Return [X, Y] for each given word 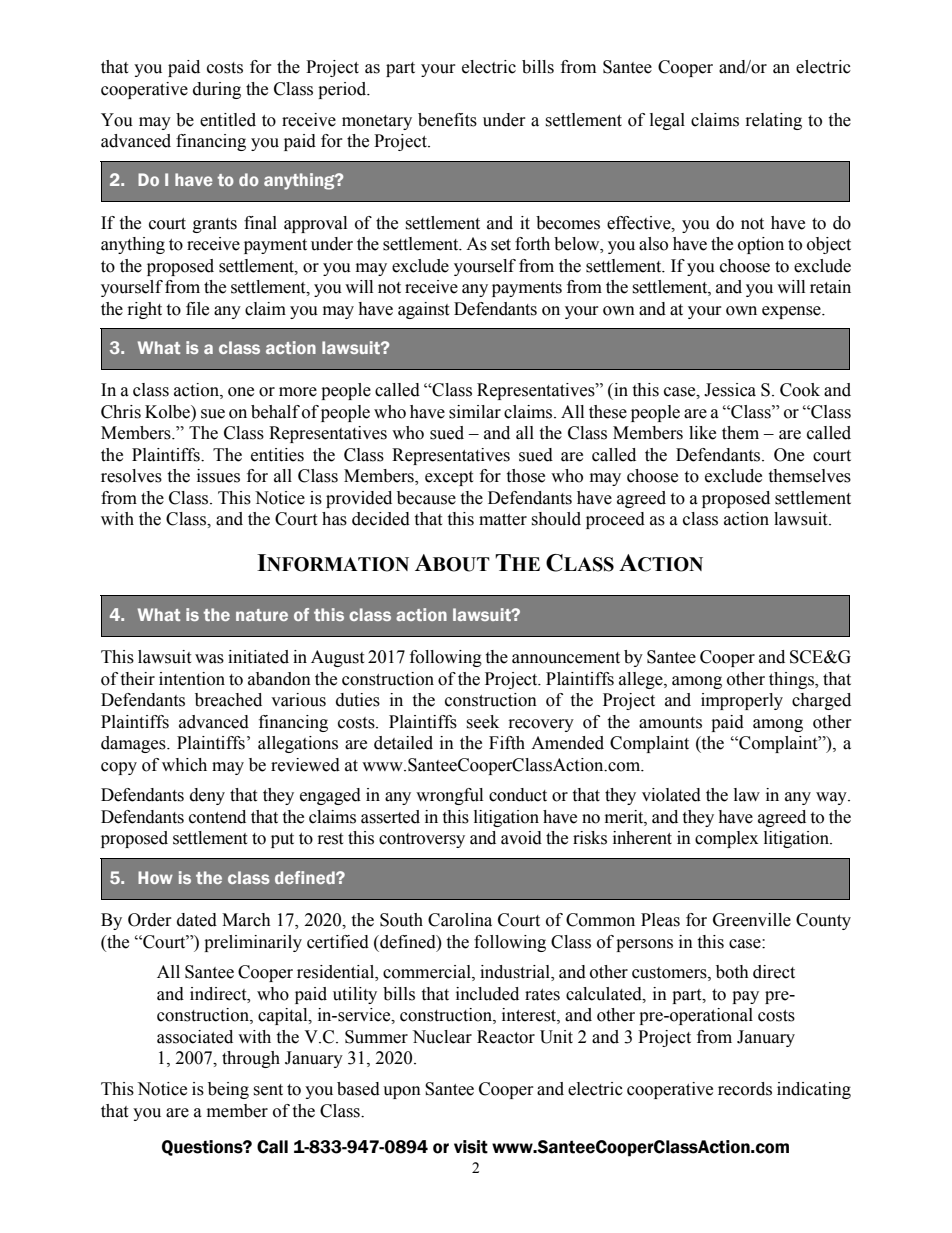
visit [471, 1147]
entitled [228, 120]
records [745, 1089]
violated [671, 795]
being [228, 1090]
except [449, 478]
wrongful [449, 796]
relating [774, 121]
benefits [447, 120]
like [702, 433]
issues [218, 476]
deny [207, 796]
